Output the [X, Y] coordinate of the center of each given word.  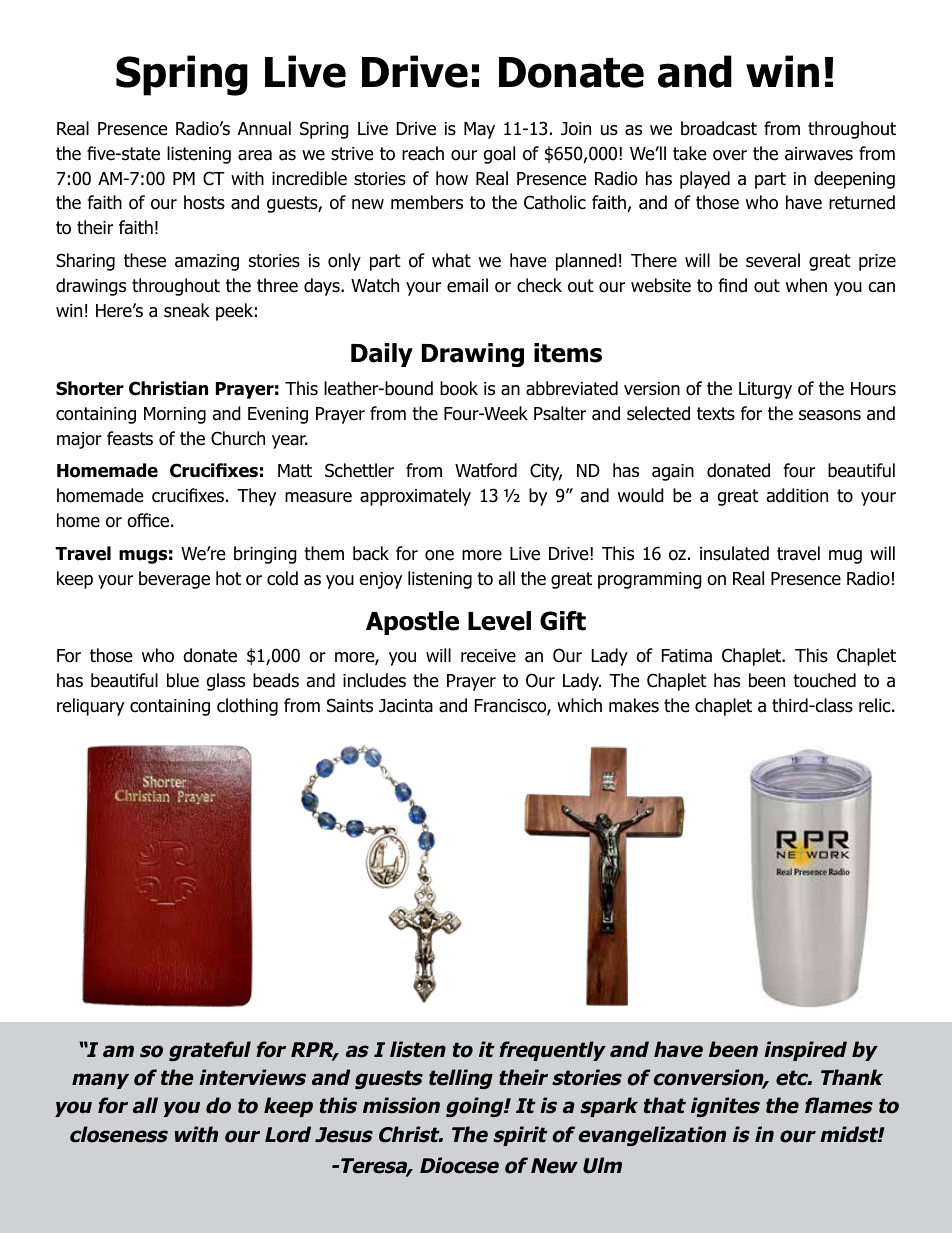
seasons [830, 415]
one [439, 555]
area [255, 155]
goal [499, 155]
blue [183, 680]
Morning [175, 415]
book [459, 388]
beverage [174, 580]
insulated [734, 553]
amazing [207, 262]
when [806, 285]
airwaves [819, 154]
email [467, 285]
